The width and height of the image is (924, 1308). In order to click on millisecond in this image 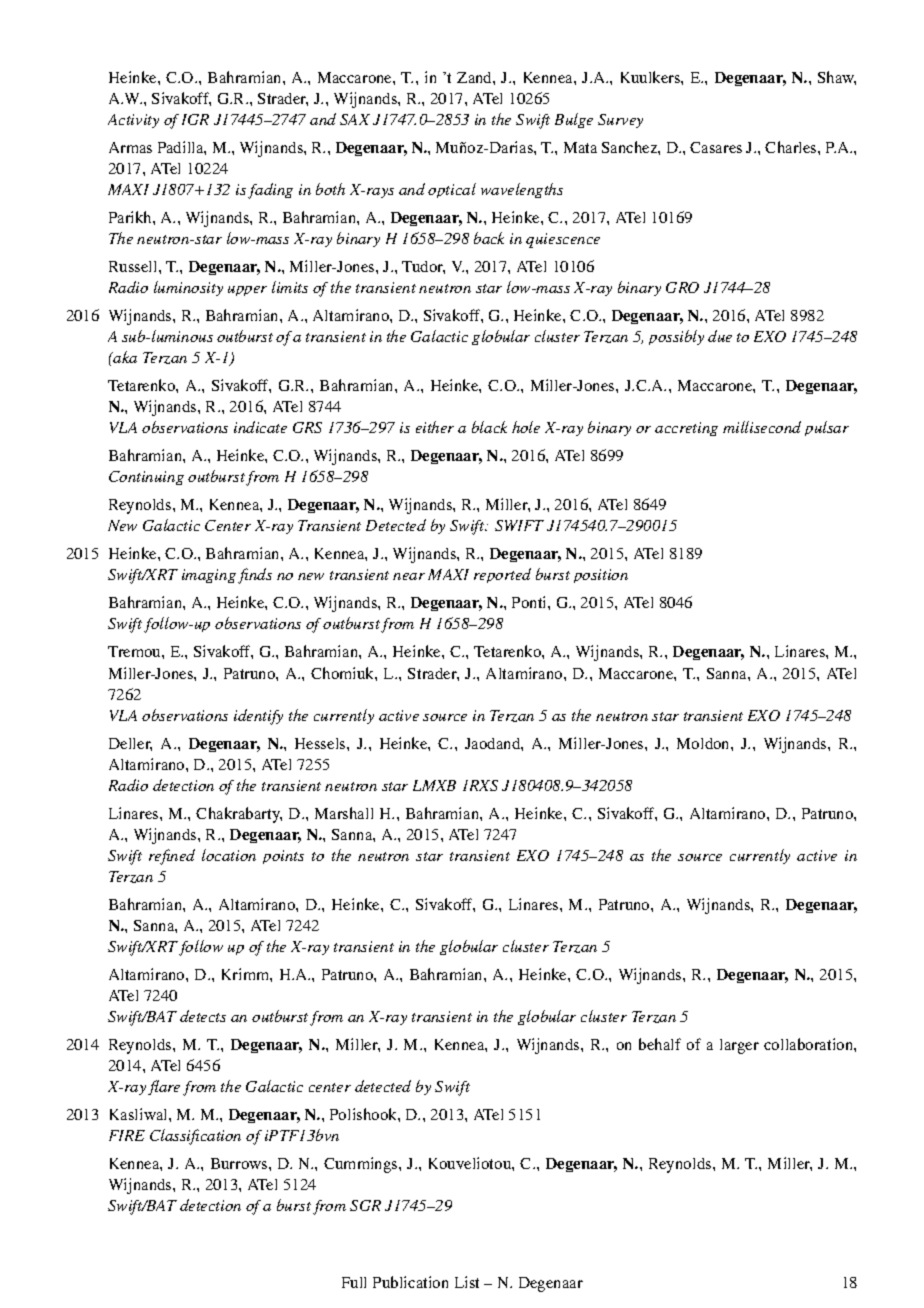, I will do `click(762, 427)`.
